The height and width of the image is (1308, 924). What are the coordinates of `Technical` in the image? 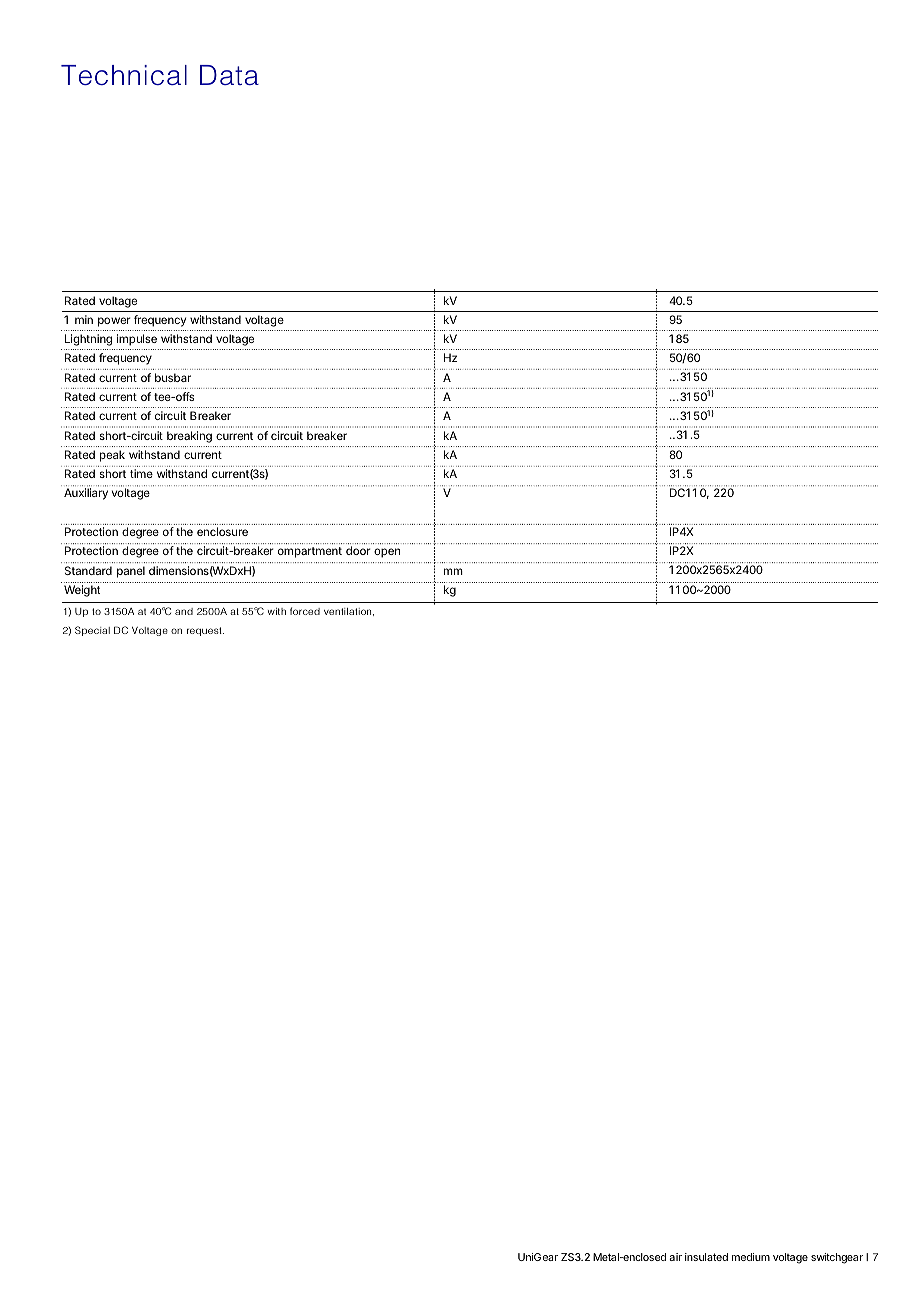 It's located at (124, 75).
